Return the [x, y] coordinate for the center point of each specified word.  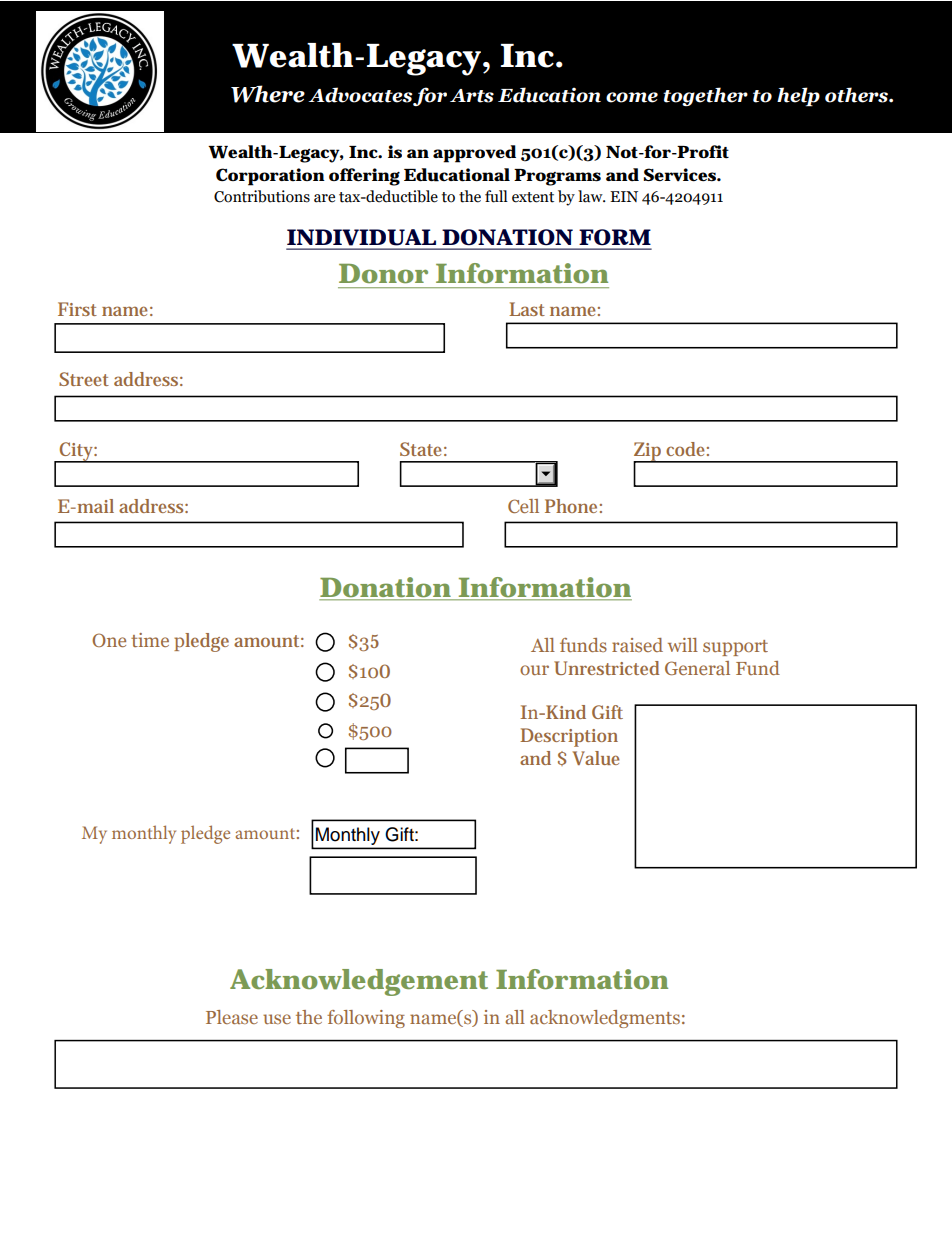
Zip [649, 452]
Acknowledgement [359, 982]
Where [268, 94]
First [77, 309]
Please [232, 1017]
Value [596, 758]
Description [569, 737]
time [150, 640]
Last [527, 309]
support [735, 648]
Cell [523, 506]
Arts [472, 96]
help [798, 97]
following [366, 1019]
